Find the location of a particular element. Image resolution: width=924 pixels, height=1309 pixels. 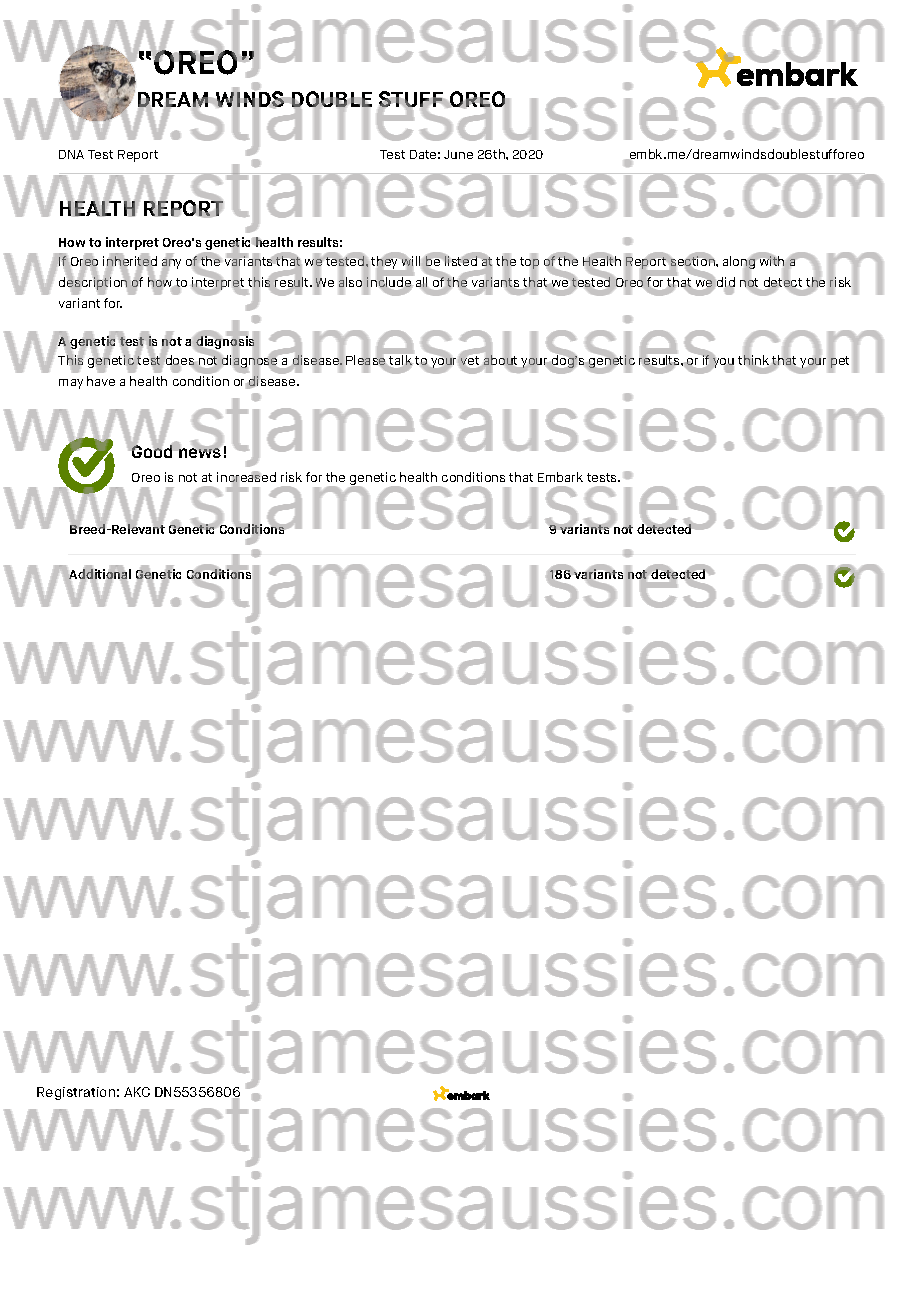

increased is located at coordinates (246, 478).
